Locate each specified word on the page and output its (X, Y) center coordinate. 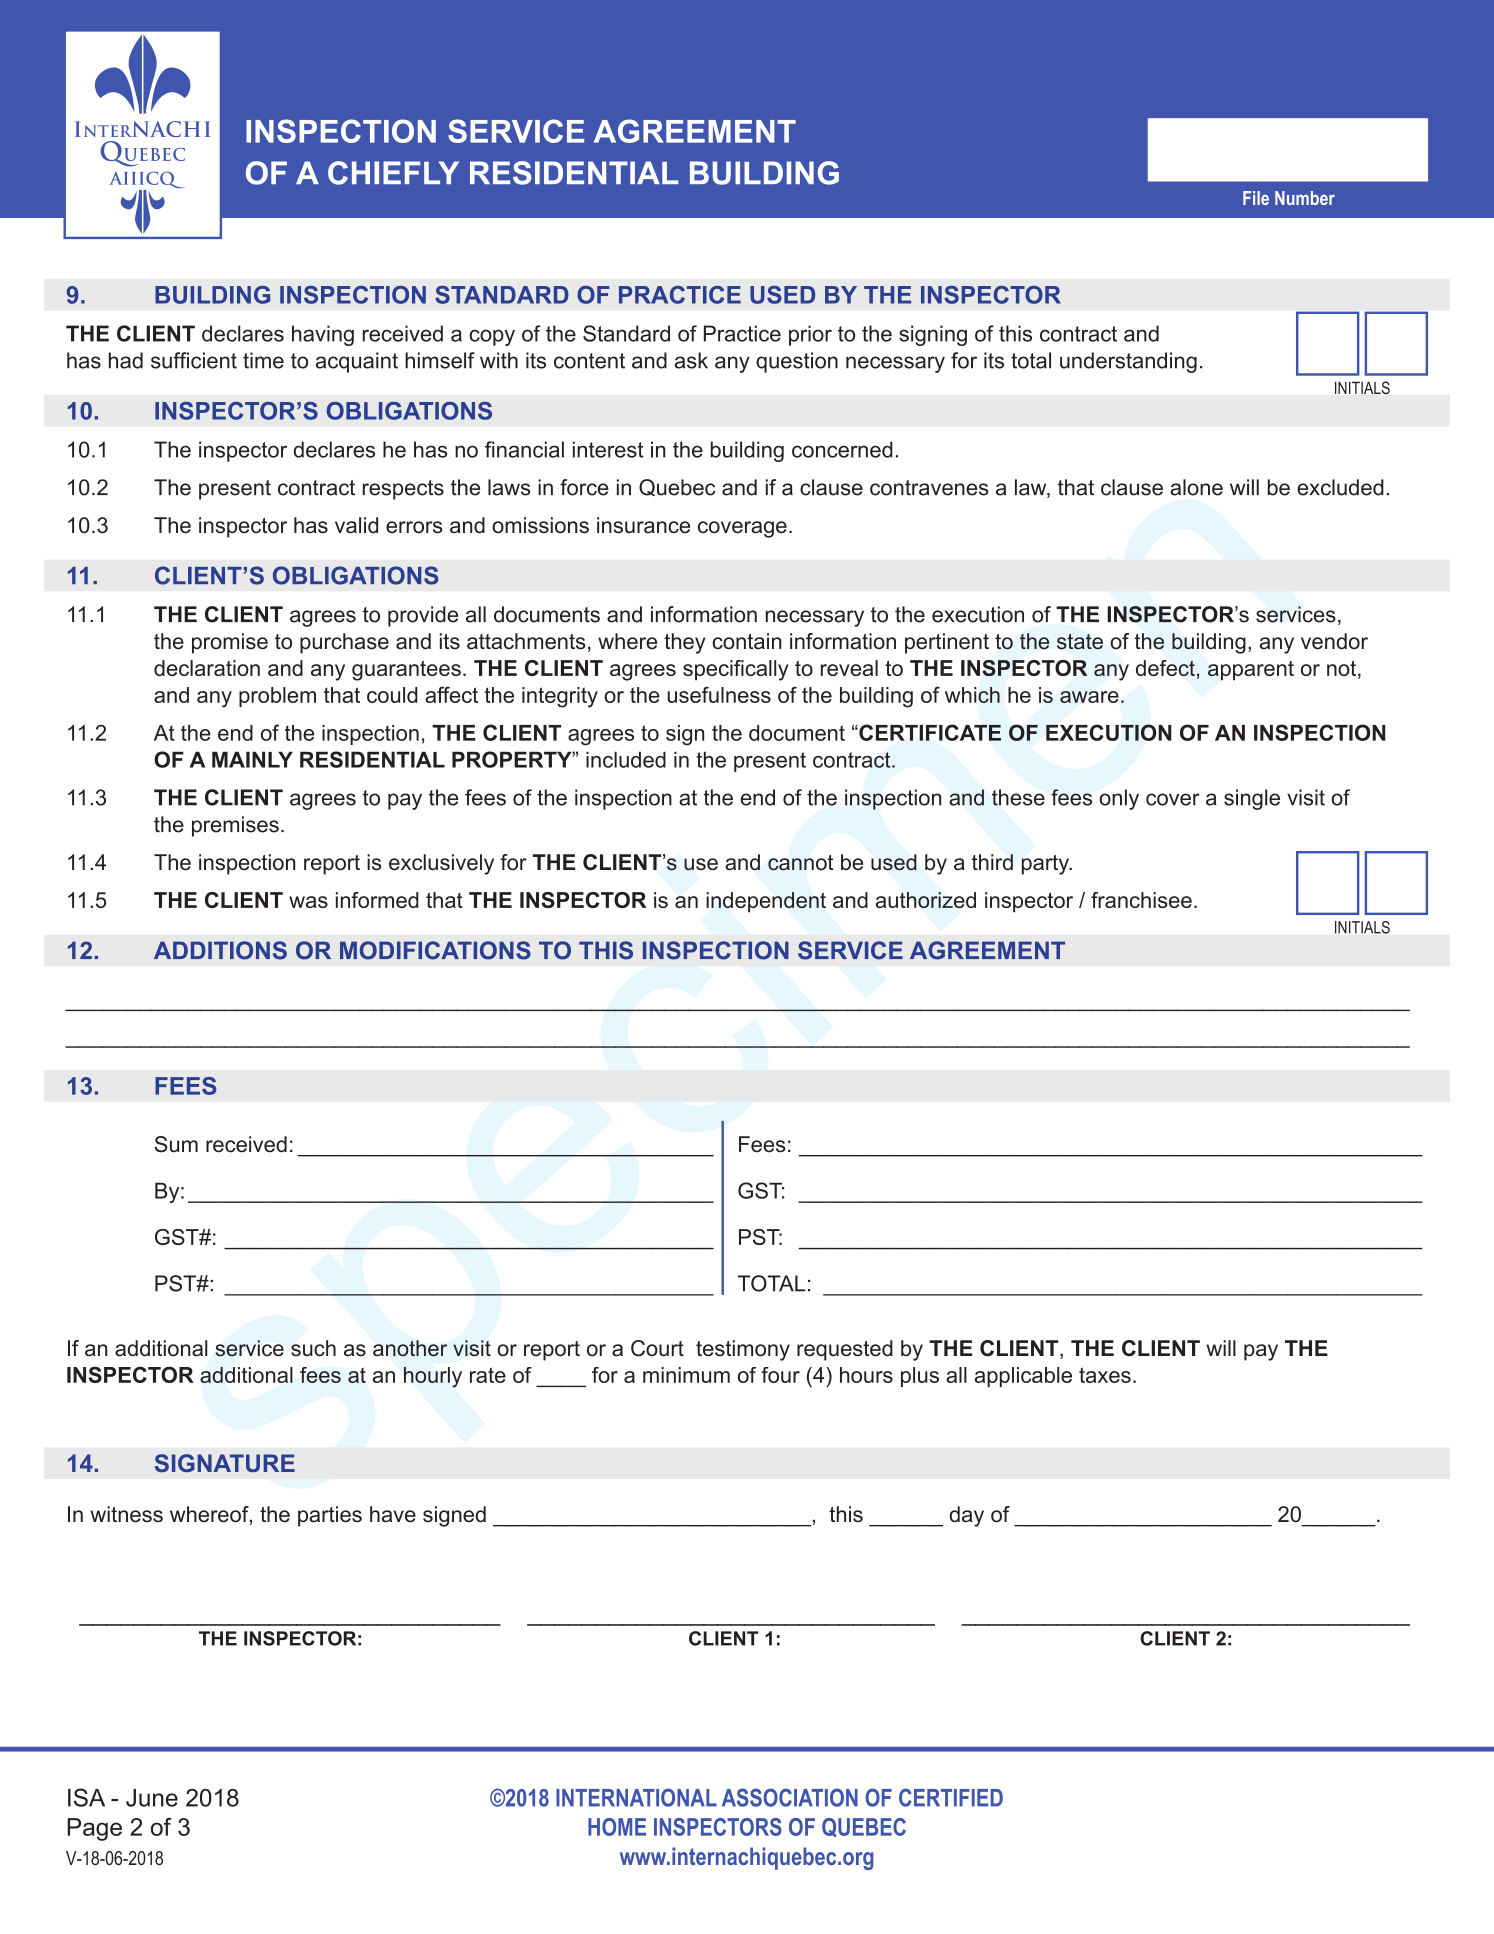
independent (766, 902)
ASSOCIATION (790, 1797)
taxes (1105, 1375)
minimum (686, 1375)
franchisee (1141, 900)
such (313, 1348)
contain (746, 641)
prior (810, 335)
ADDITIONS (220, 950)
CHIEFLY (393, 173)
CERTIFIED (951, 1797)
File (1256, 198)
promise (230, 643)
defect (1165, 668)
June (152, 1798)
